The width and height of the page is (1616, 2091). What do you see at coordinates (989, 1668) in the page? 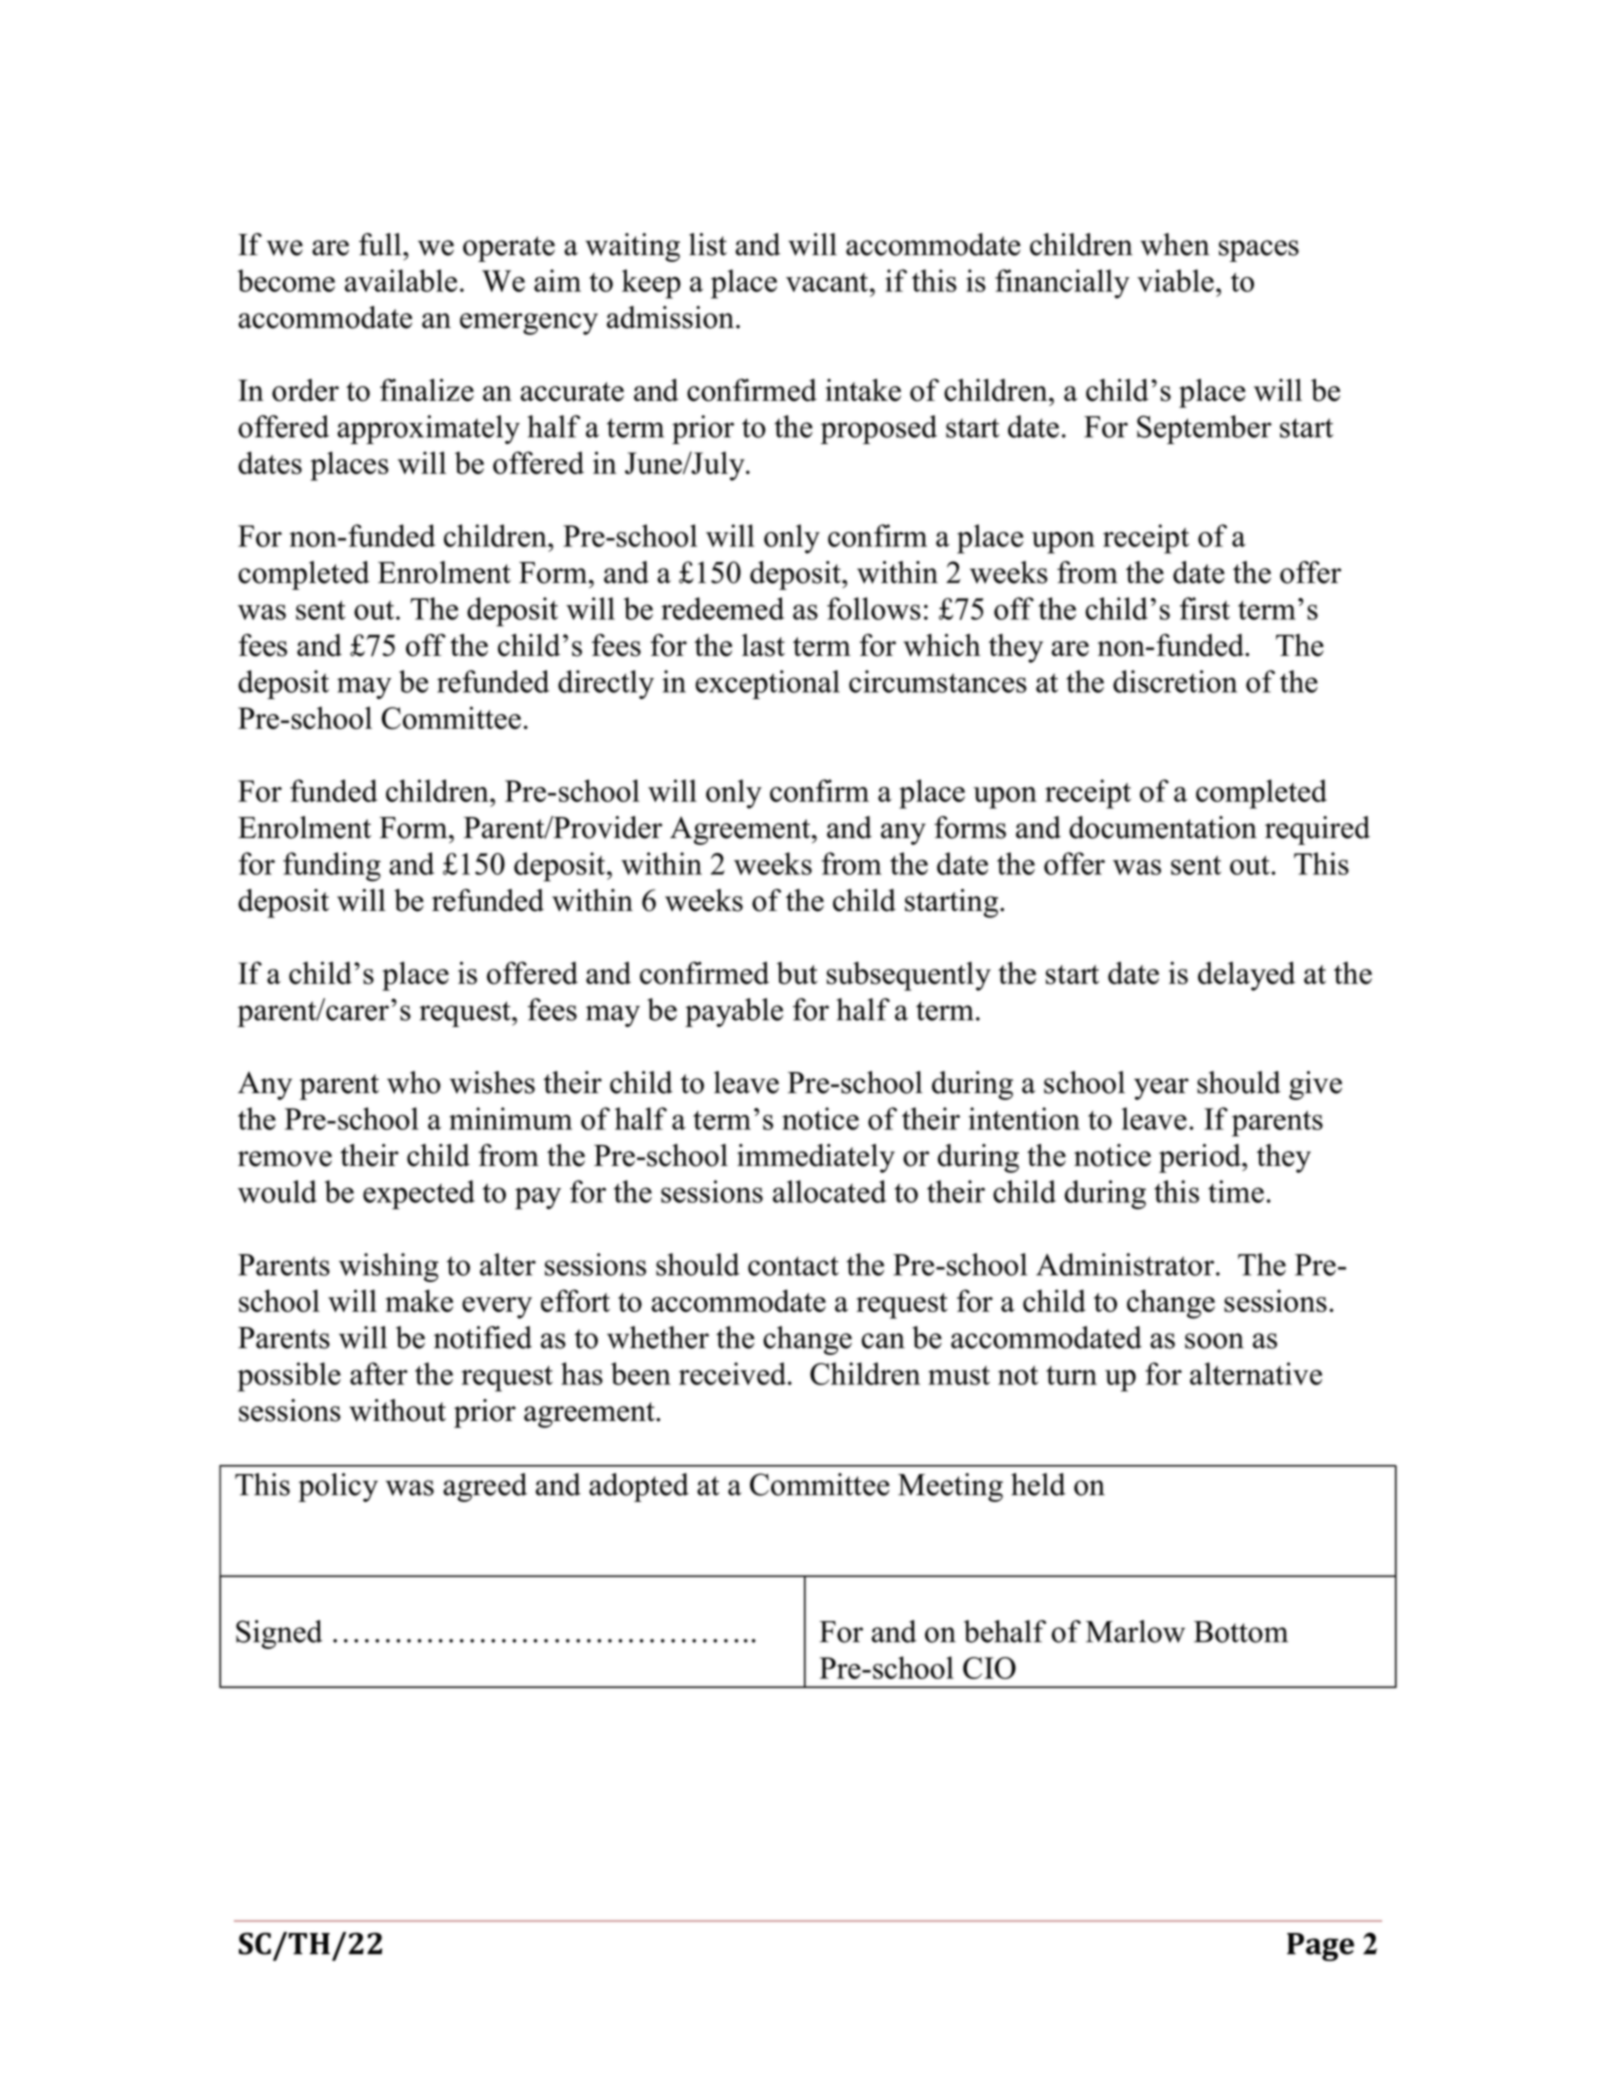
I see `CIO` at bounding box center [989, 1668].
